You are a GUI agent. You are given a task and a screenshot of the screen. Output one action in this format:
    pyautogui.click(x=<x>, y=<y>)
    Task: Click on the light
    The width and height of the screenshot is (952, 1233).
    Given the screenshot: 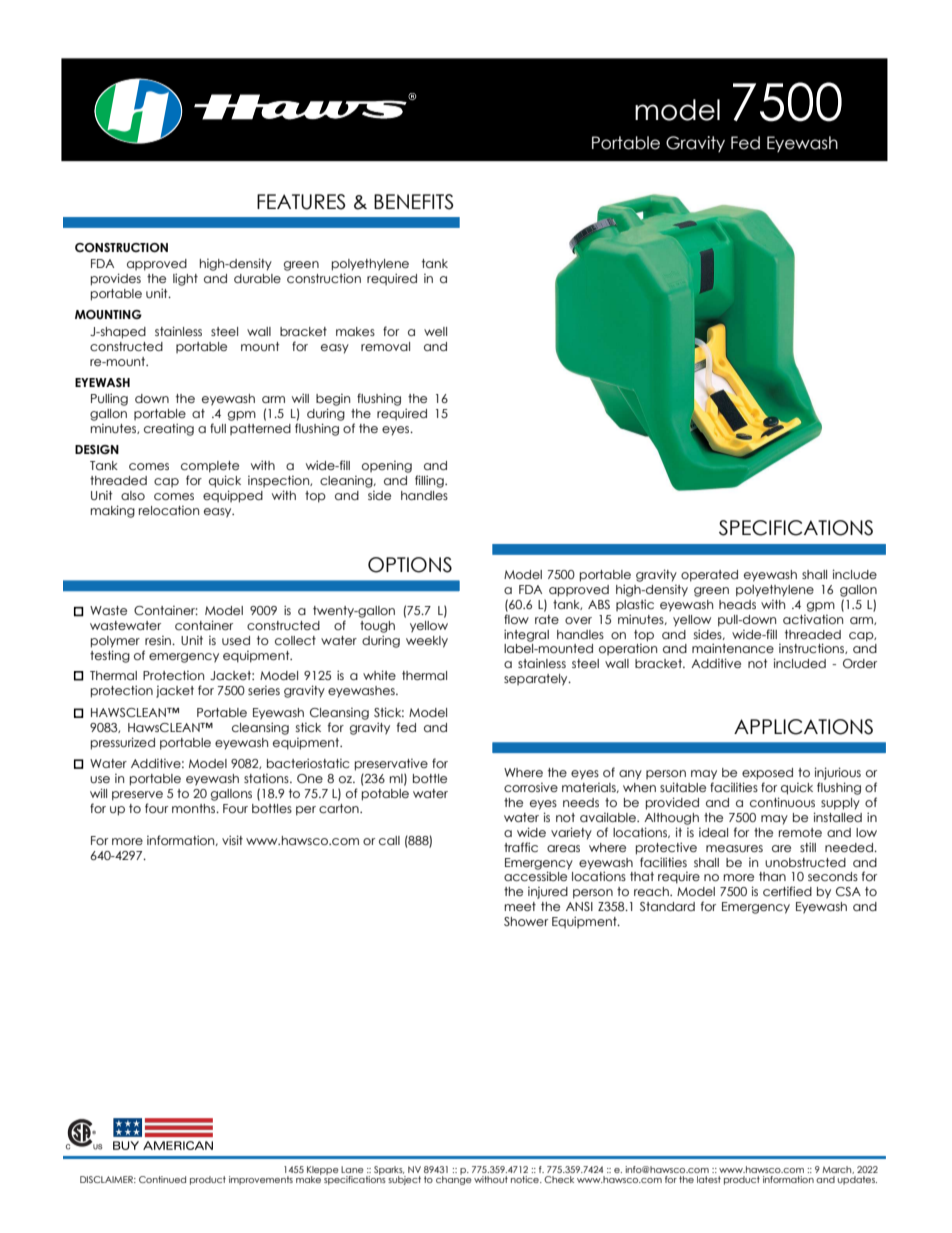 What is the action you would take?
    pyautogui.click(x=185, y=279)
